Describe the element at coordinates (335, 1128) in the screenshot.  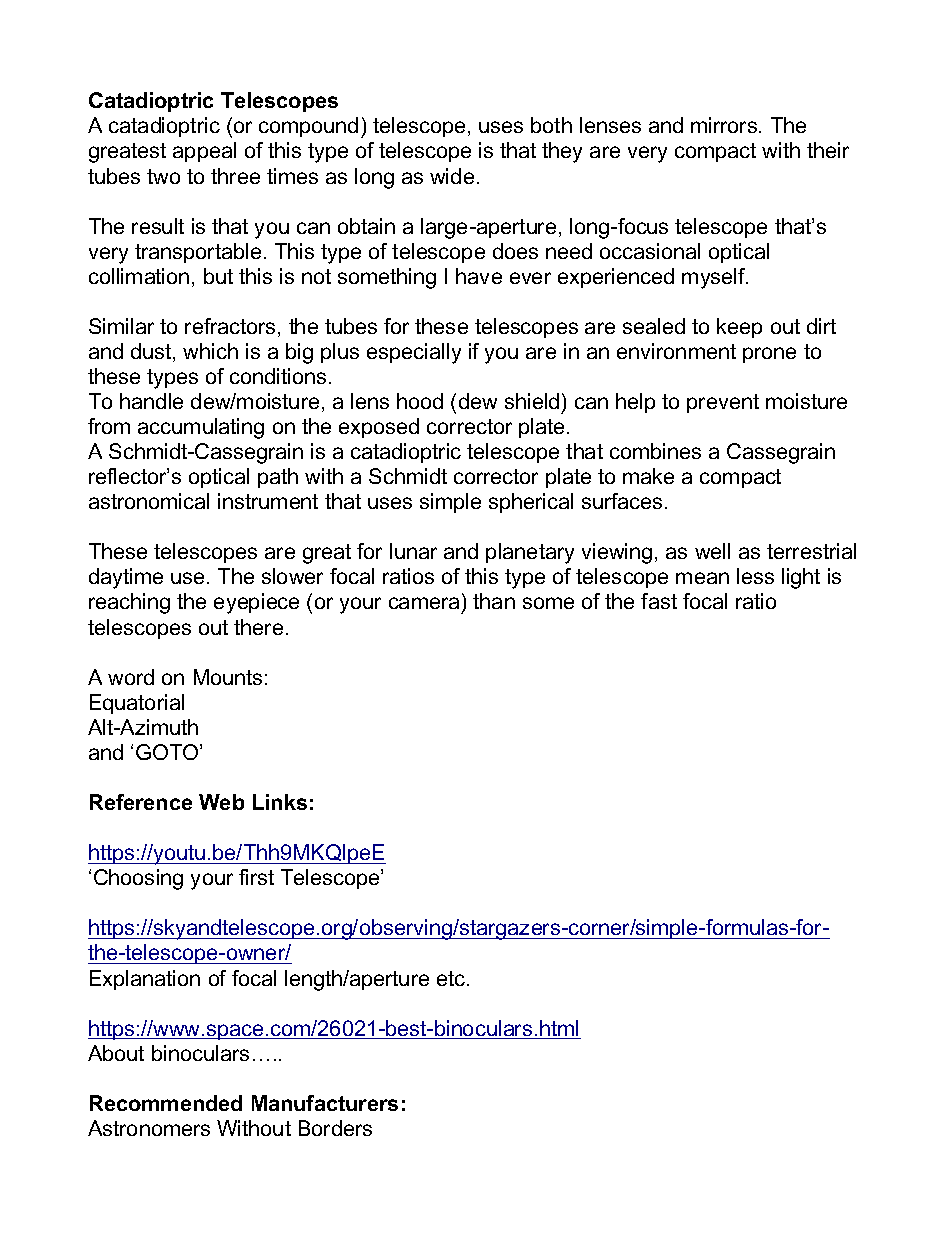
I see `Borders` at that location.
